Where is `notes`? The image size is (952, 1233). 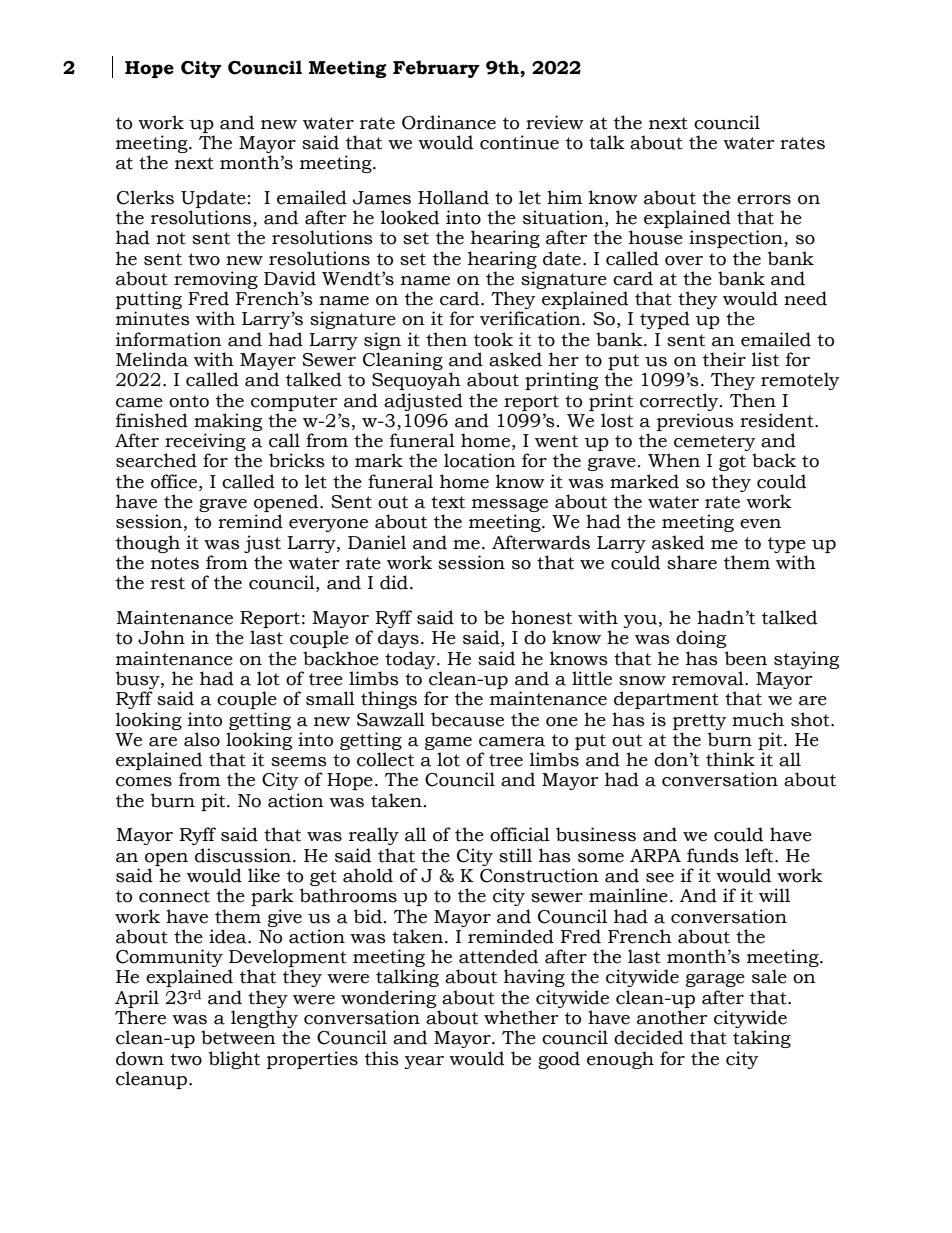
notes is located at coordinates (175, 563).
